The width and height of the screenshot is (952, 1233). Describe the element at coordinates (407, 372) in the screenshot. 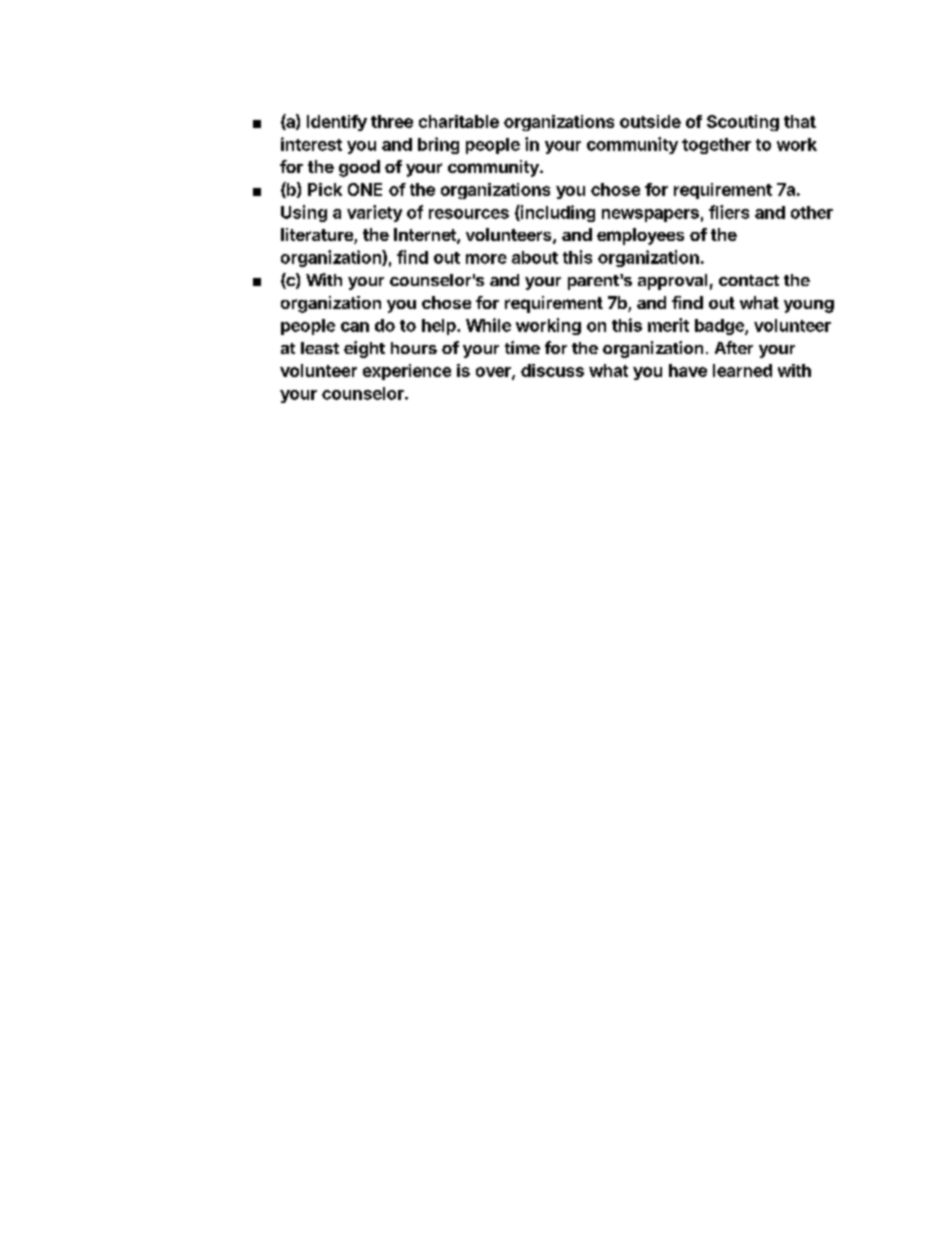

I see `experience` at that location.
